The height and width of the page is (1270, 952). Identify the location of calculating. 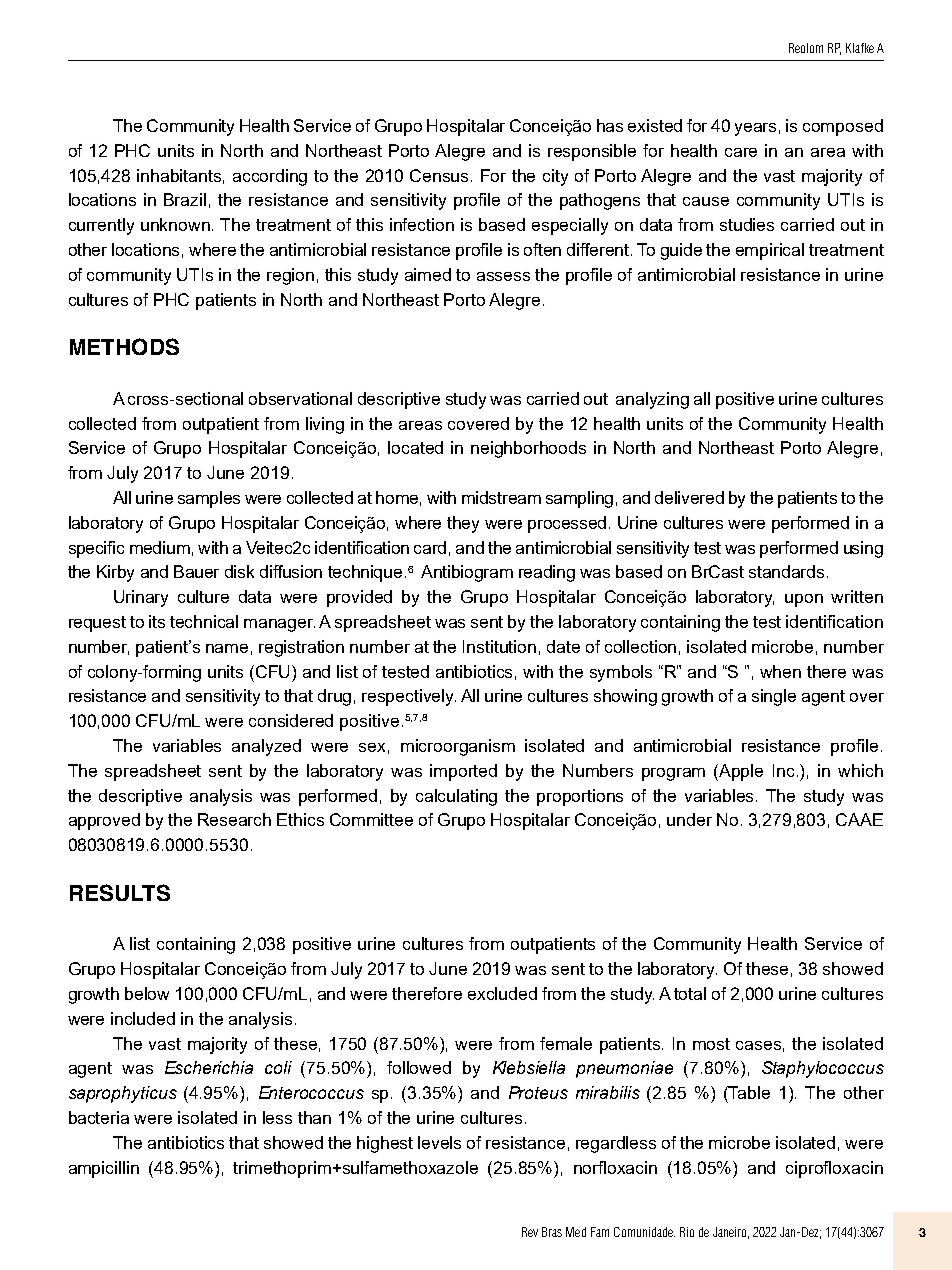
(456, 797).
